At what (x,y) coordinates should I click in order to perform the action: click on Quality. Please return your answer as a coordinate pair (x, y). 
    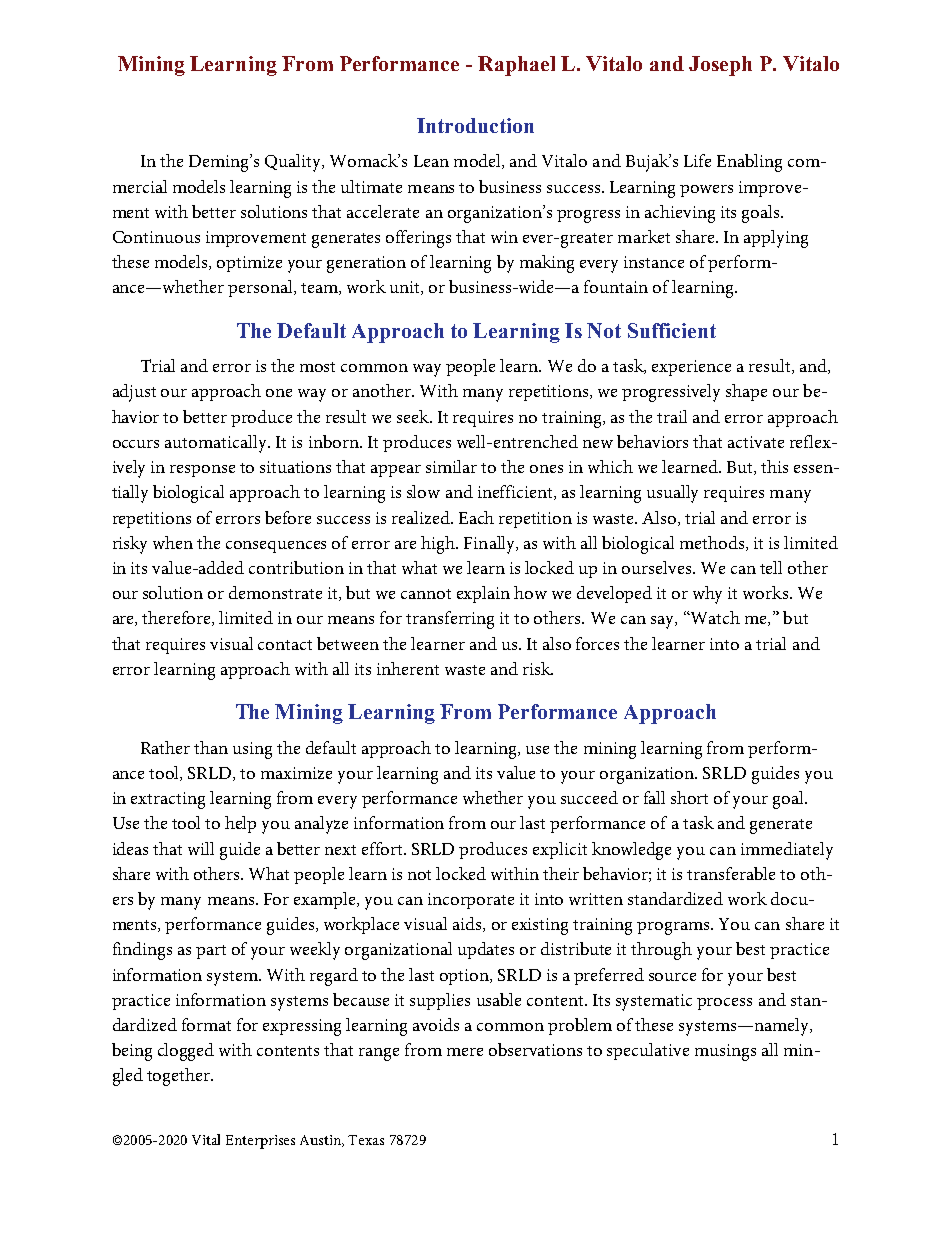
    Looking at the image, I should click on (294, 163).
